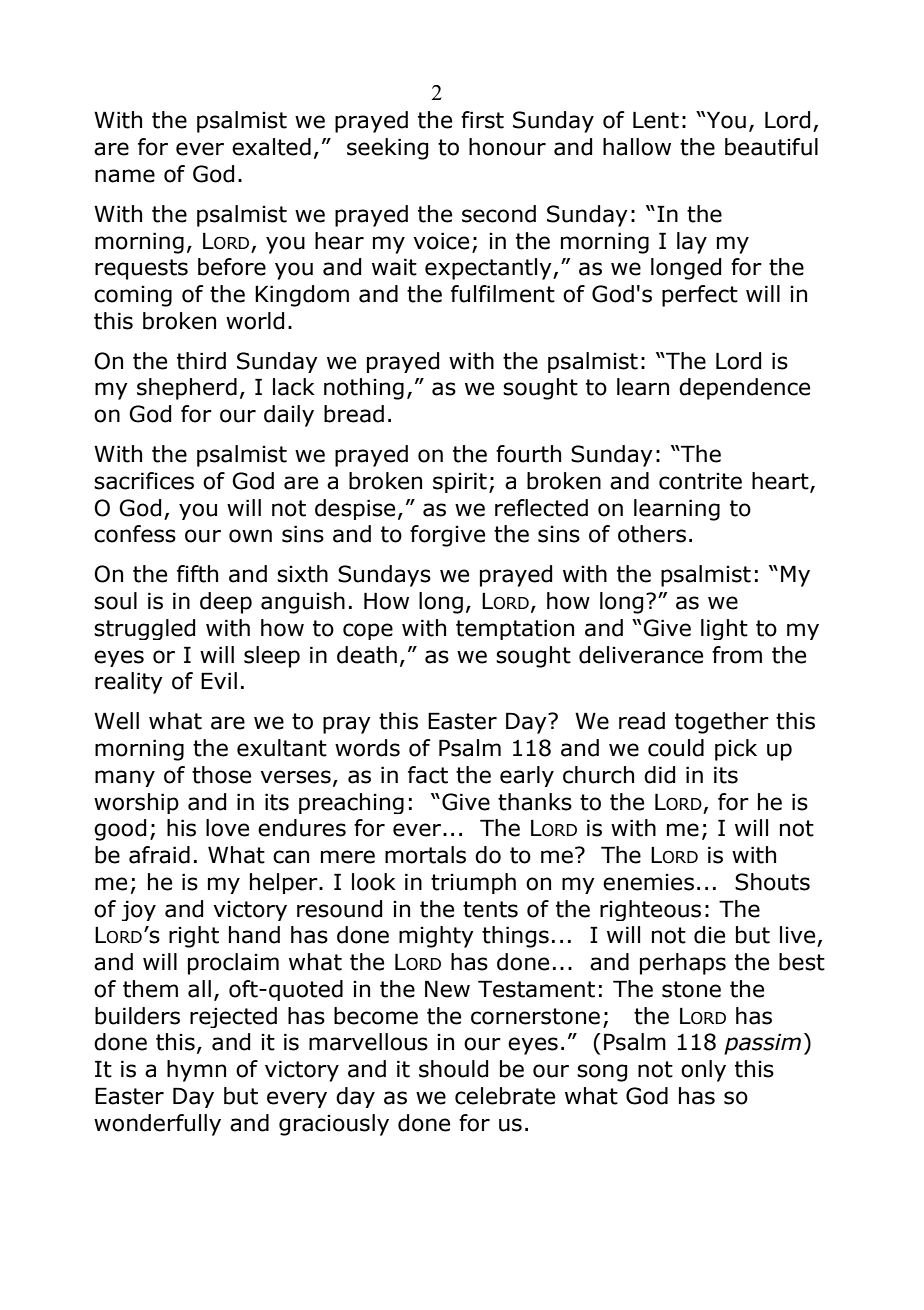  Describe the element at coordinates (482, 120) in the image. I see `first` at that location.
